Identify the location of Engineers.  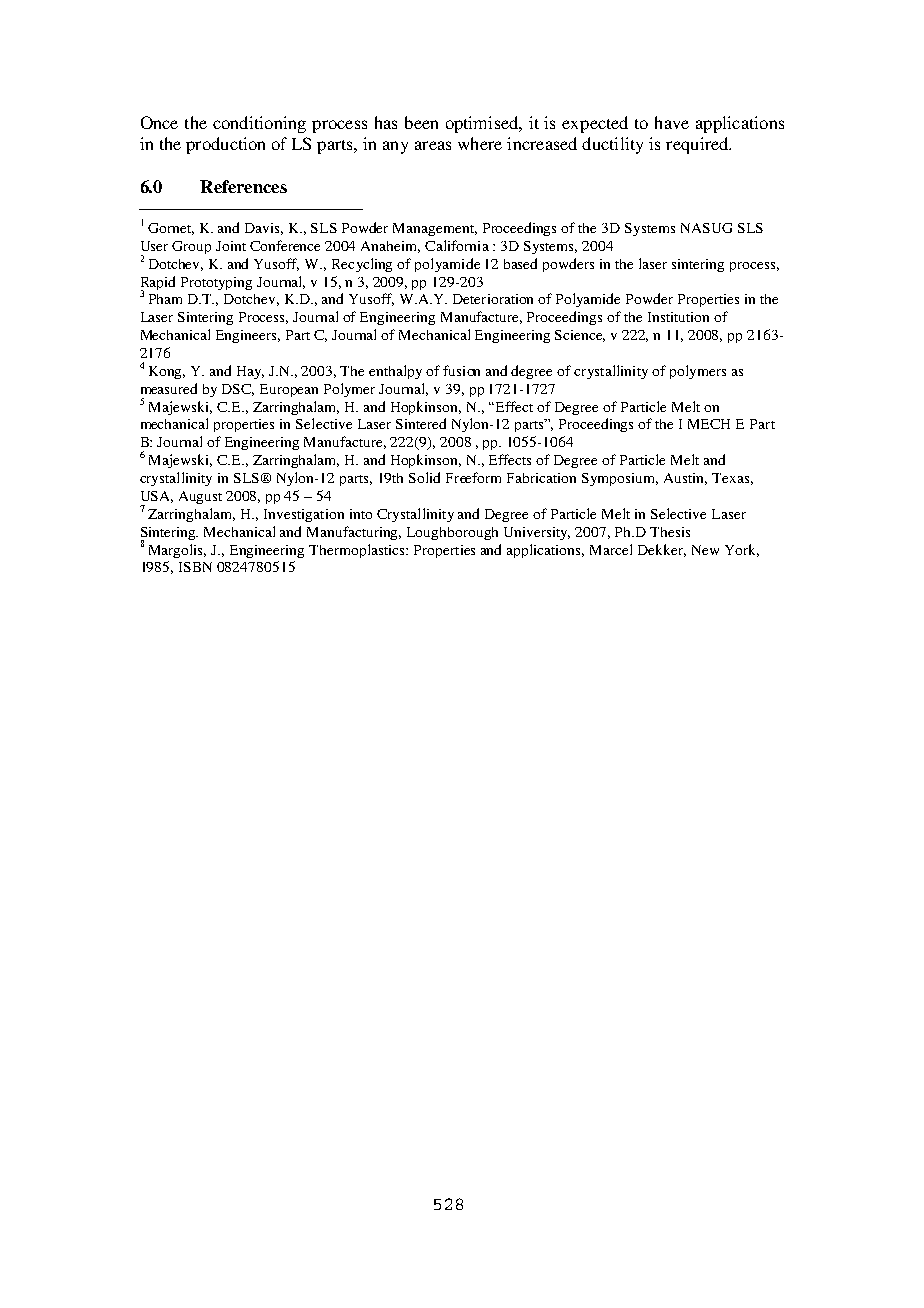
(248, 336).
